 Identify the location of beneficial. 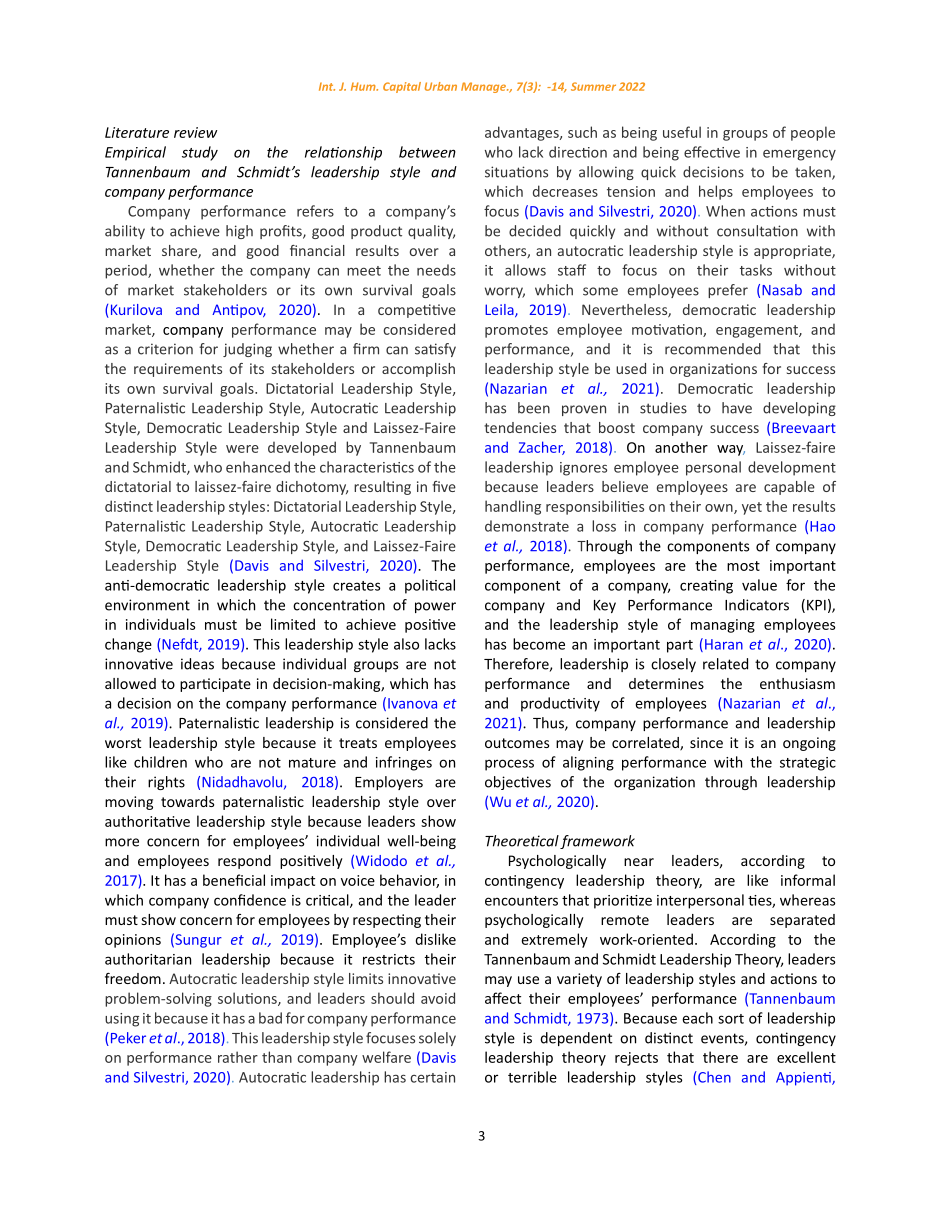
(234, 880).
